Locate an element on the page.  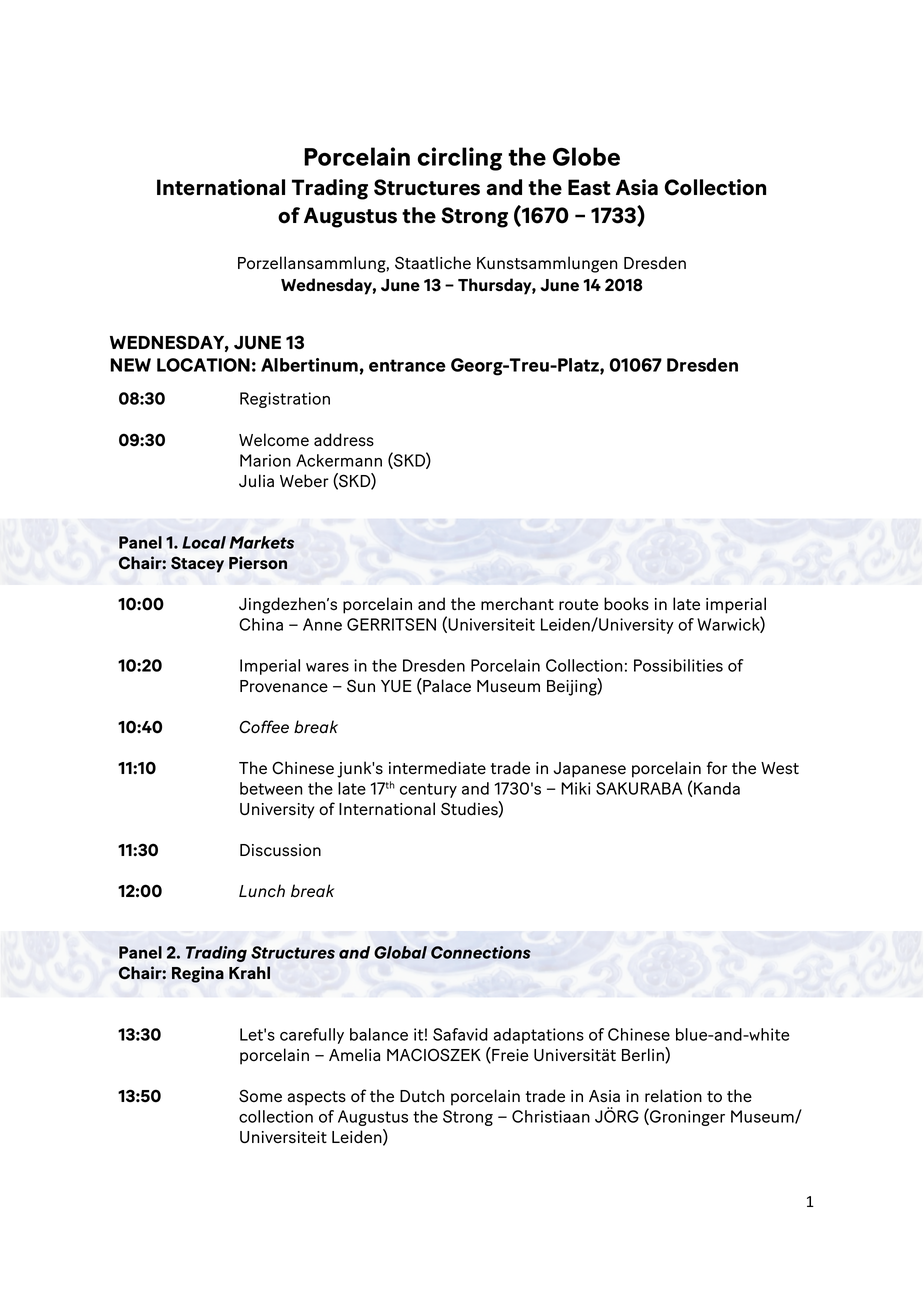
circling is located at coordinates (459, 159).
